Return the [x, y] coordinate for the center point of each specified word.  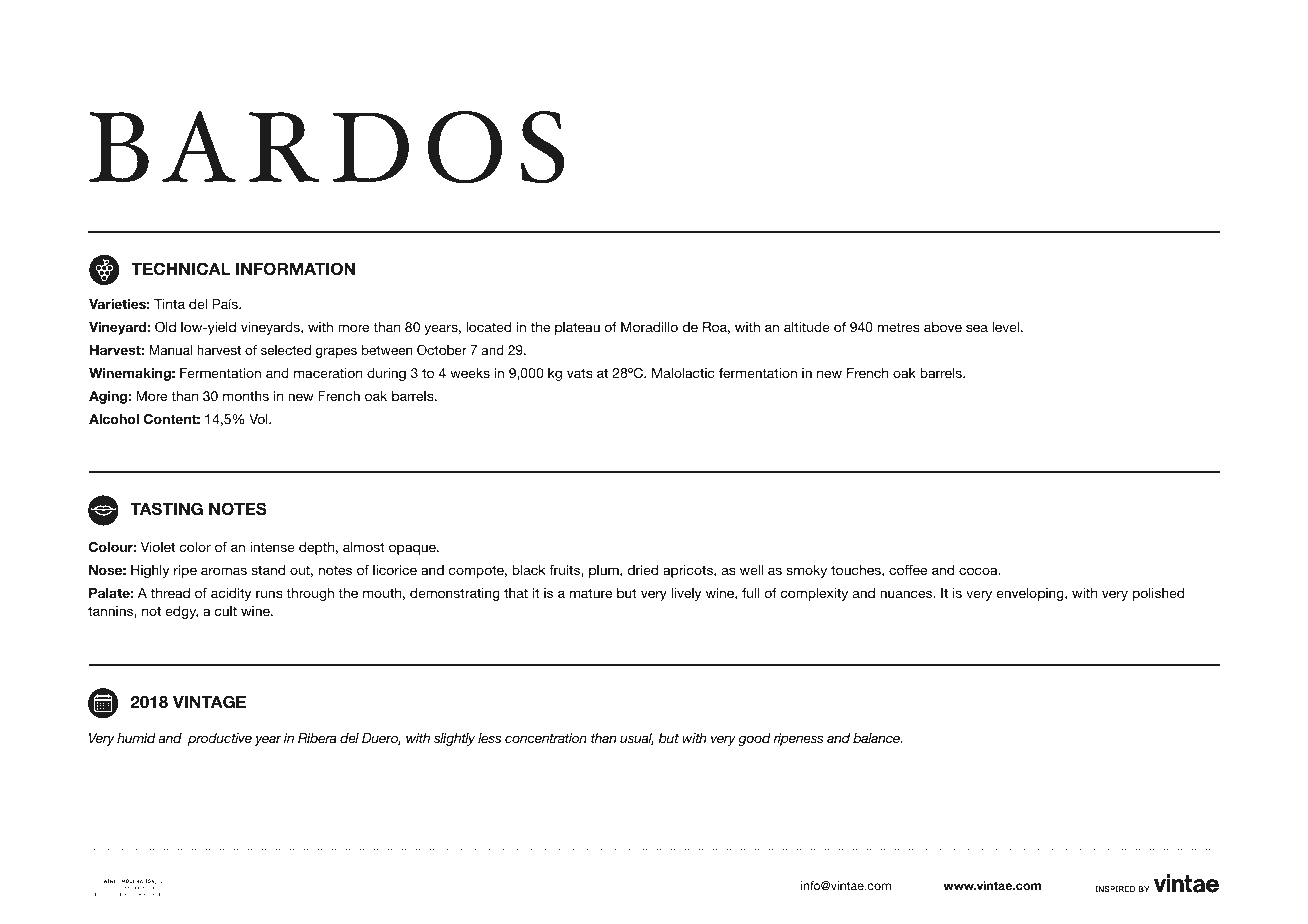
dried [642, 570]
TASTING [166, 509]
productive [220, 739]
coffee [908, 570]
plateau [577, 328]
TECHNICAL [181, 269]
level [1007, 327]
